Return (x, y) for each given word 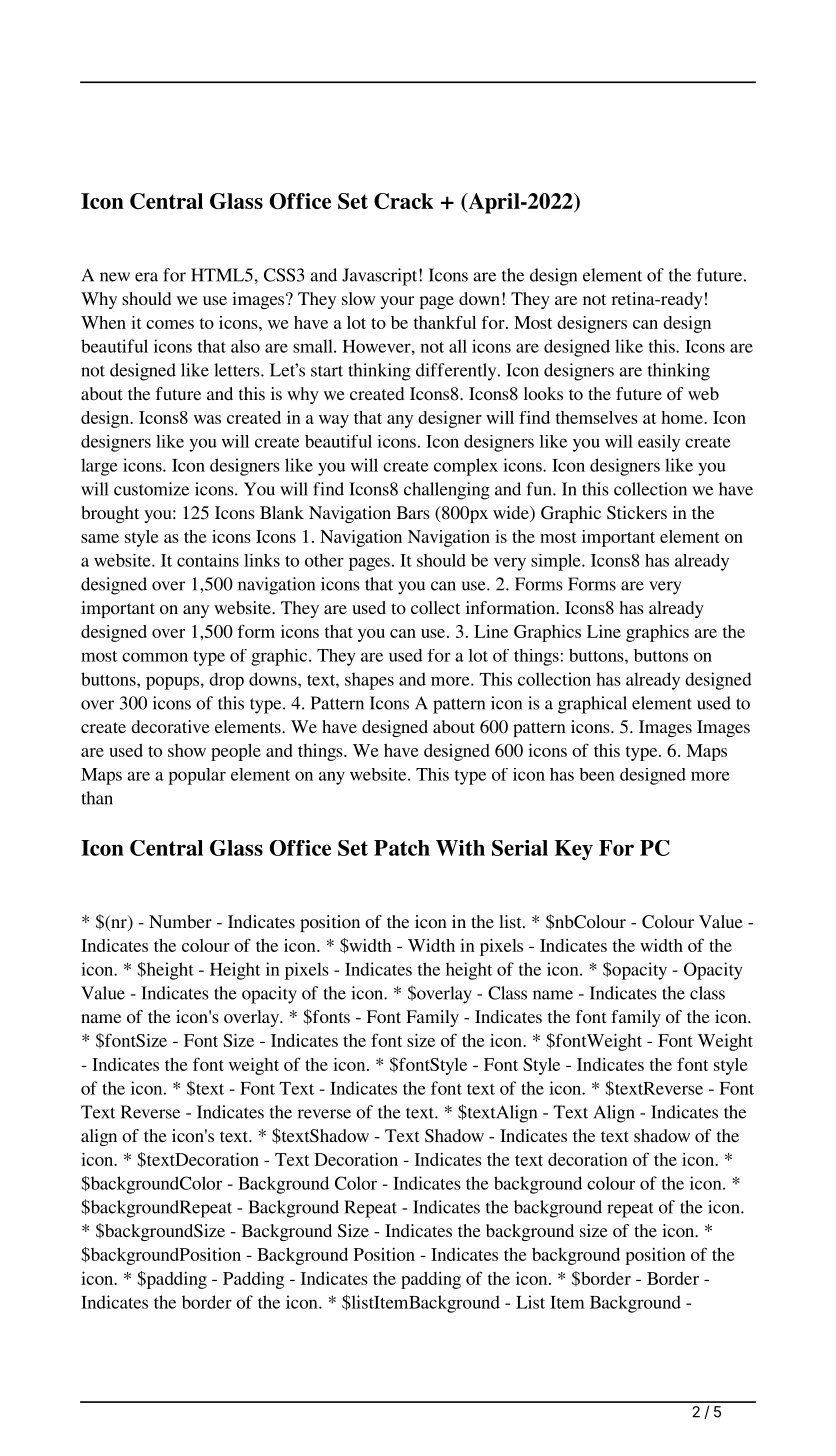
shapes (369, 681)
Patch (402, 848)
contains (208, 560)
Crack (404, 201)
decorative (170, 726)
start (327, 371)
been (597, 774)
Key (574, 850)
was (207, 419)
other (324, 560)
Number (180, 921)
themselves (597, 417)
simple (557, 562)
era (146, 277)
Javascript (381, 277)
